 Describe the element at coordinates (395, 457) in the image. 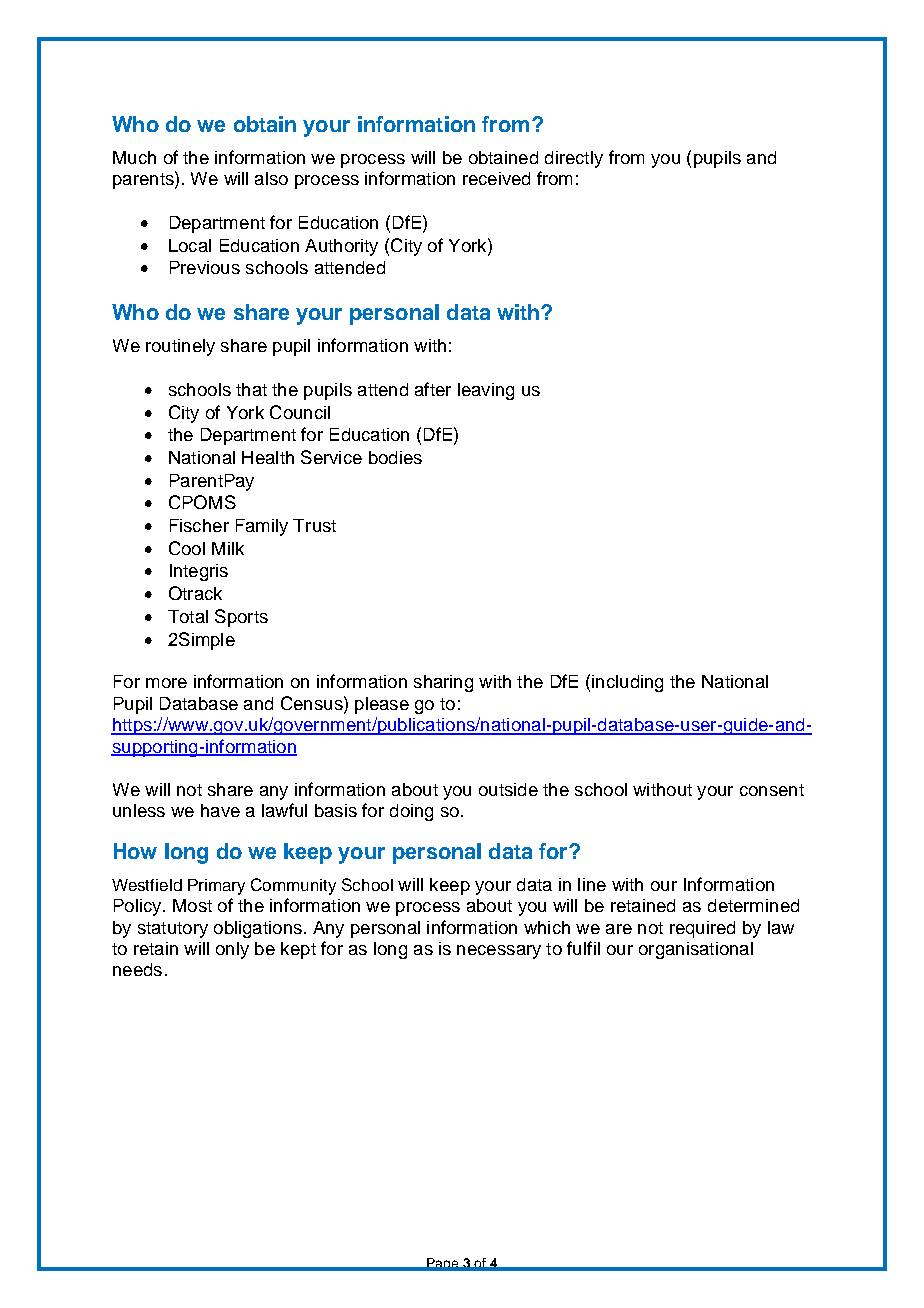

I see `bodies` at that location.
